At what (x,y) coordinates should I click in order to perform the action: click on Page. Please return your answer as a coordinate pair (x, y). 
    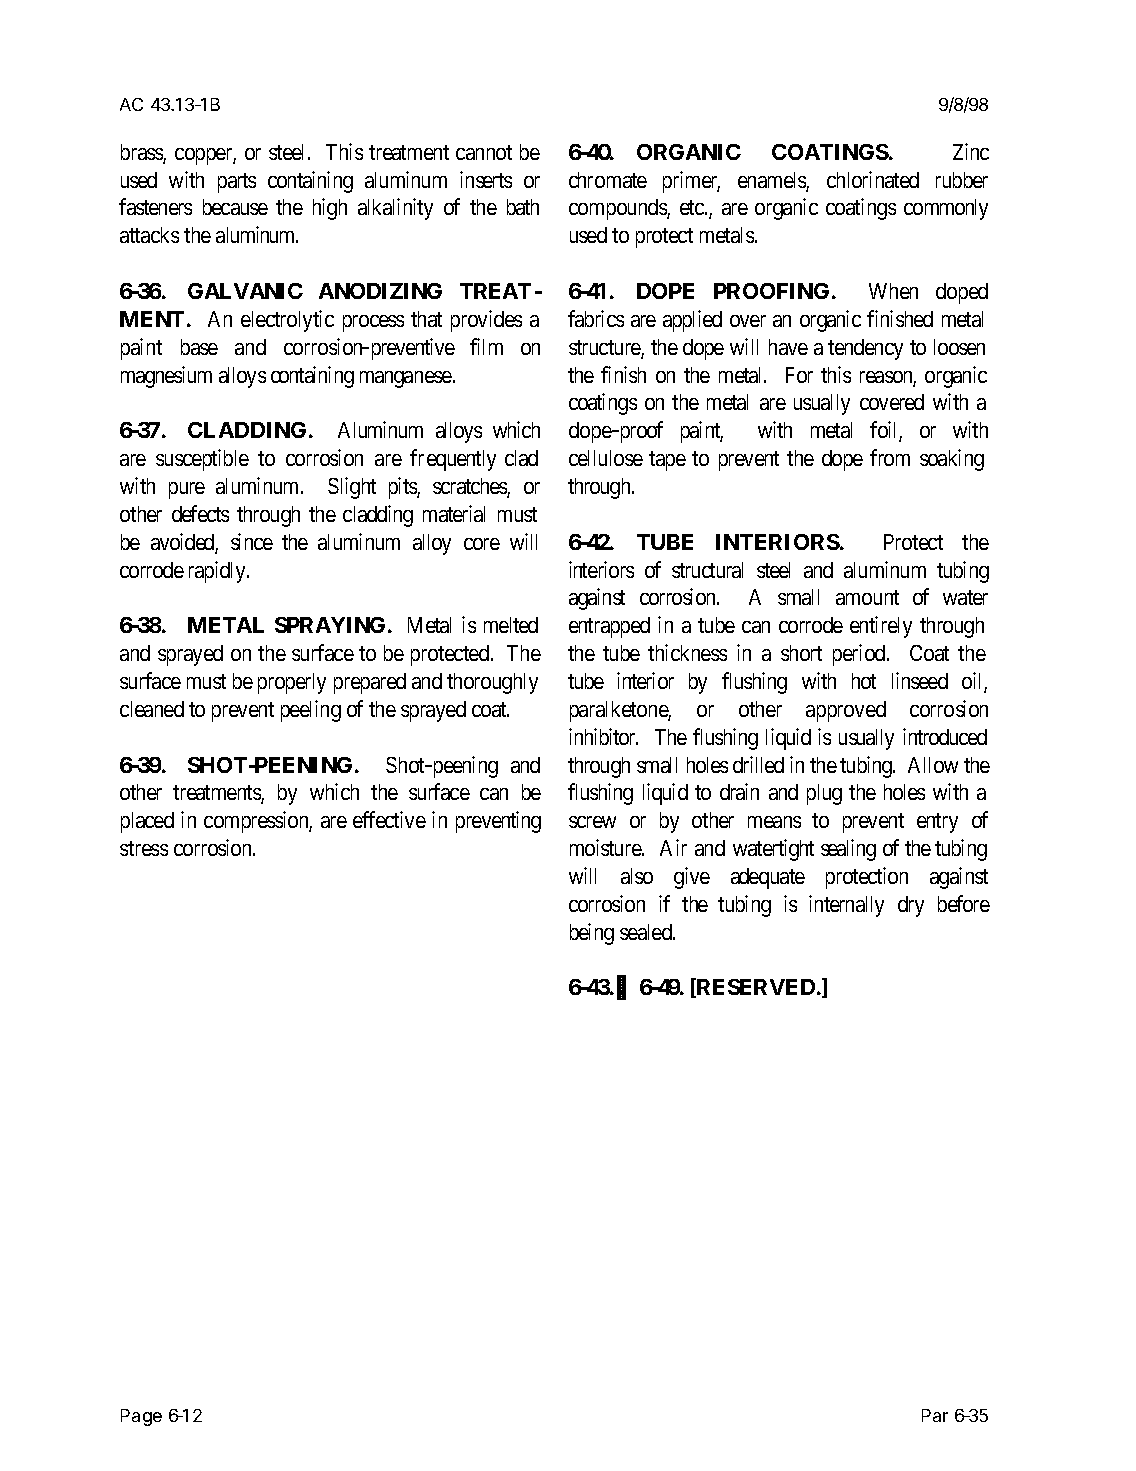
    Looking at the image, I should click on (141, 1417).
